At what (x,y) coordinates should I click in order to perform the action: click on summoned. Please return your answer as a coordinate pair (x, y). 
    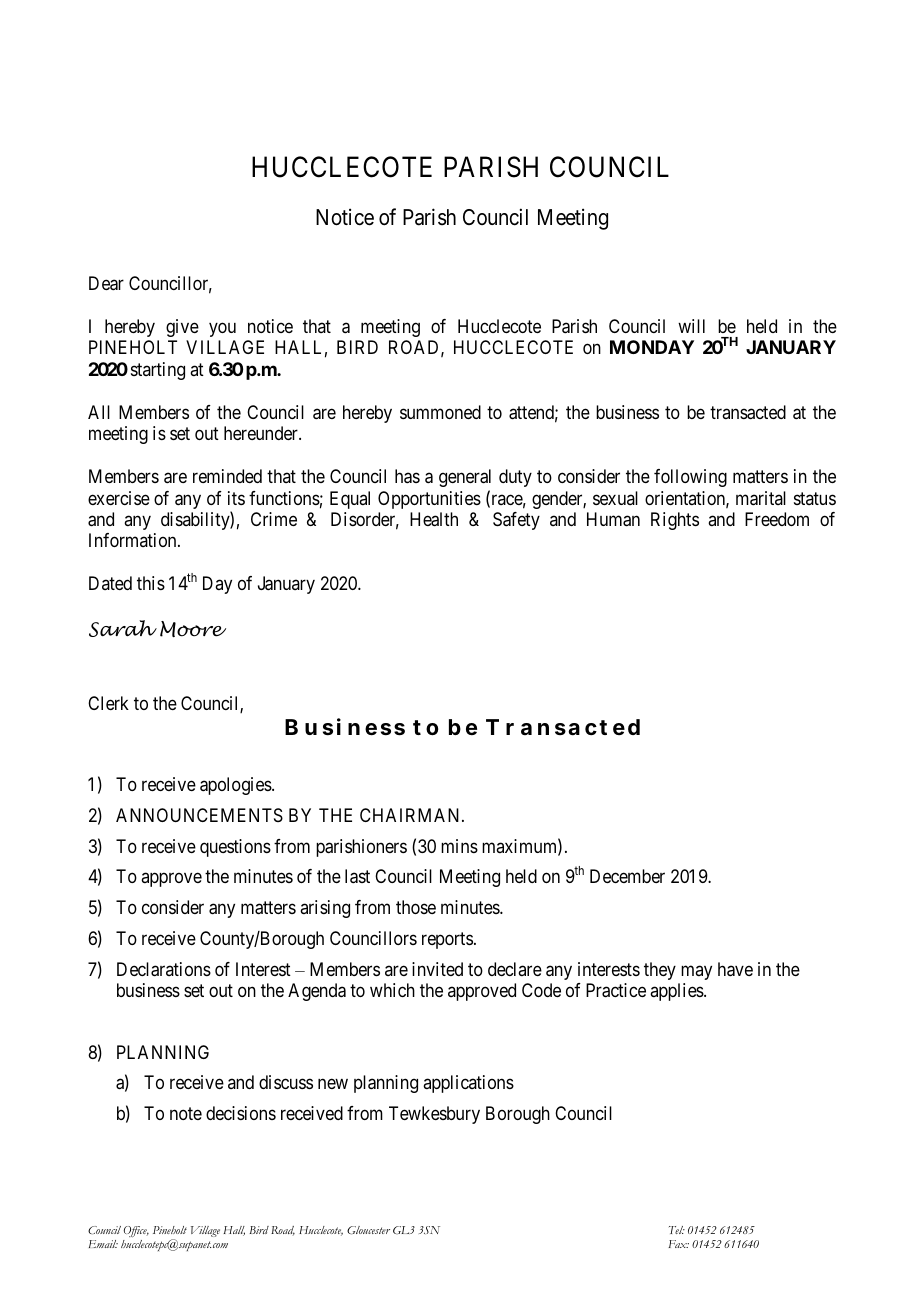
    Looking at the image, I should click on (440, 412).
